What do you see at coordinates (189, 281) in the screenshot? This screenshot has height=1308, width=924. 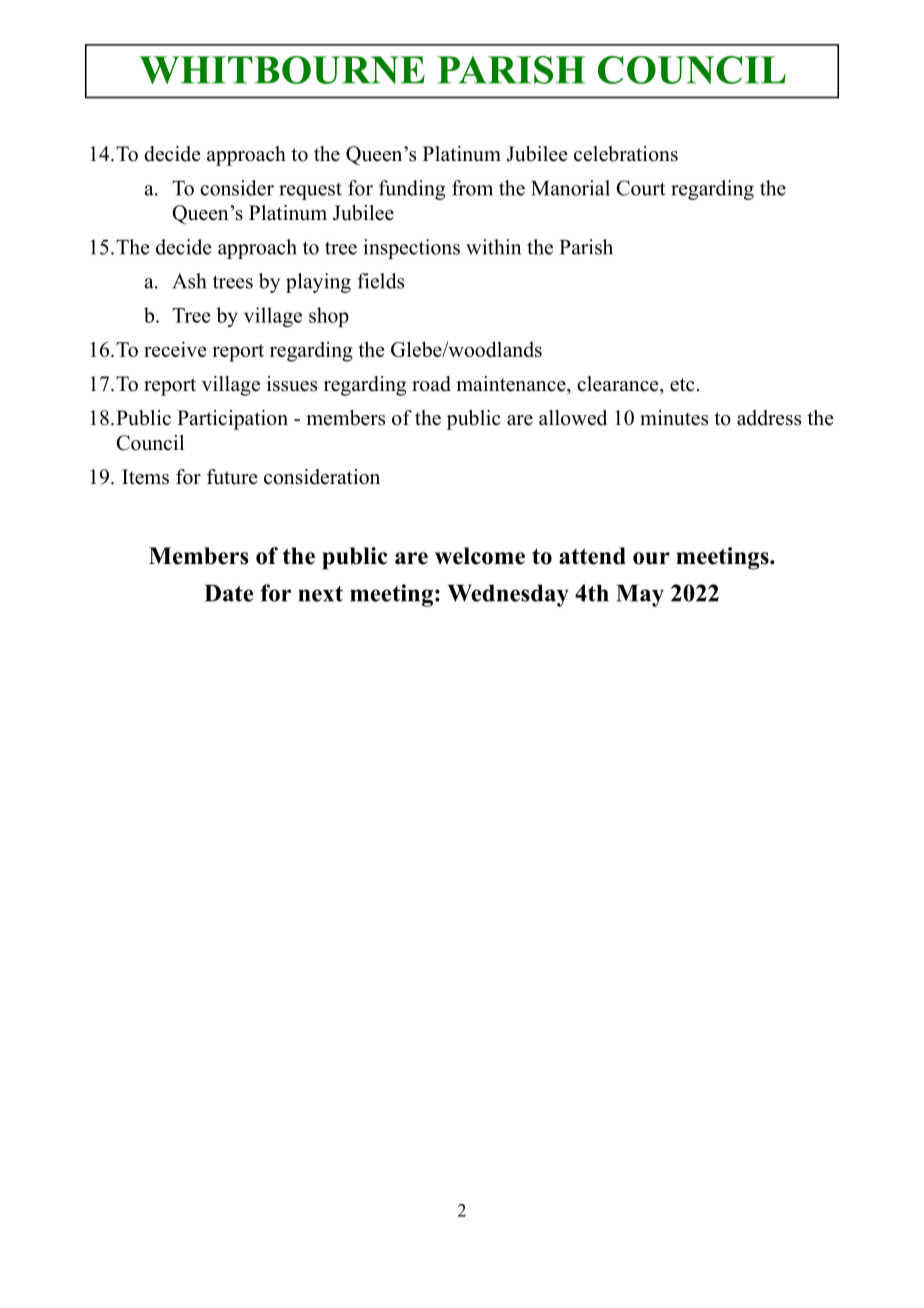 I see `Ash` at bounding box center [189, 281].
